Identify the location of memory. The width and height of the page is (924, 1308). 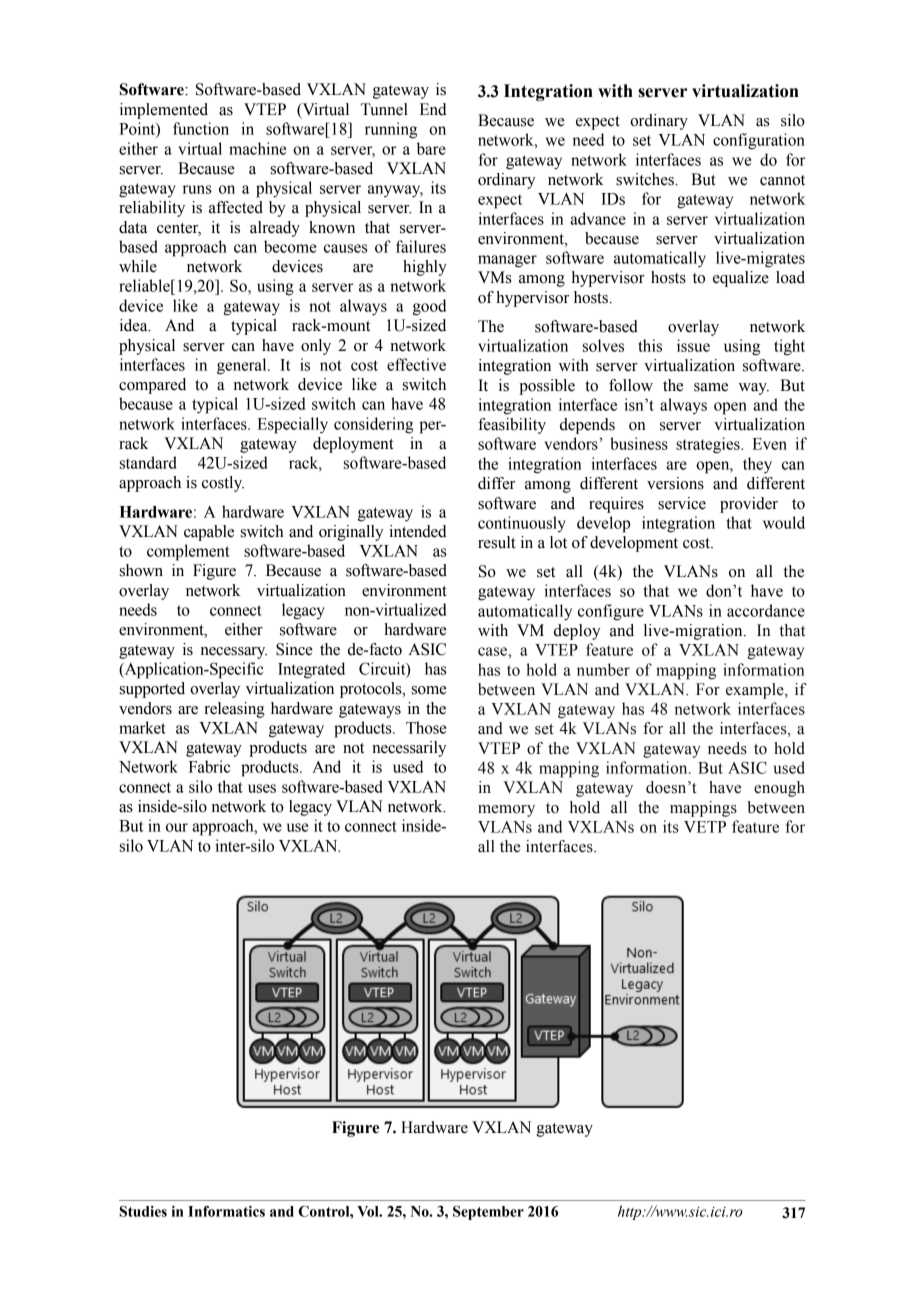
(506, 811).
